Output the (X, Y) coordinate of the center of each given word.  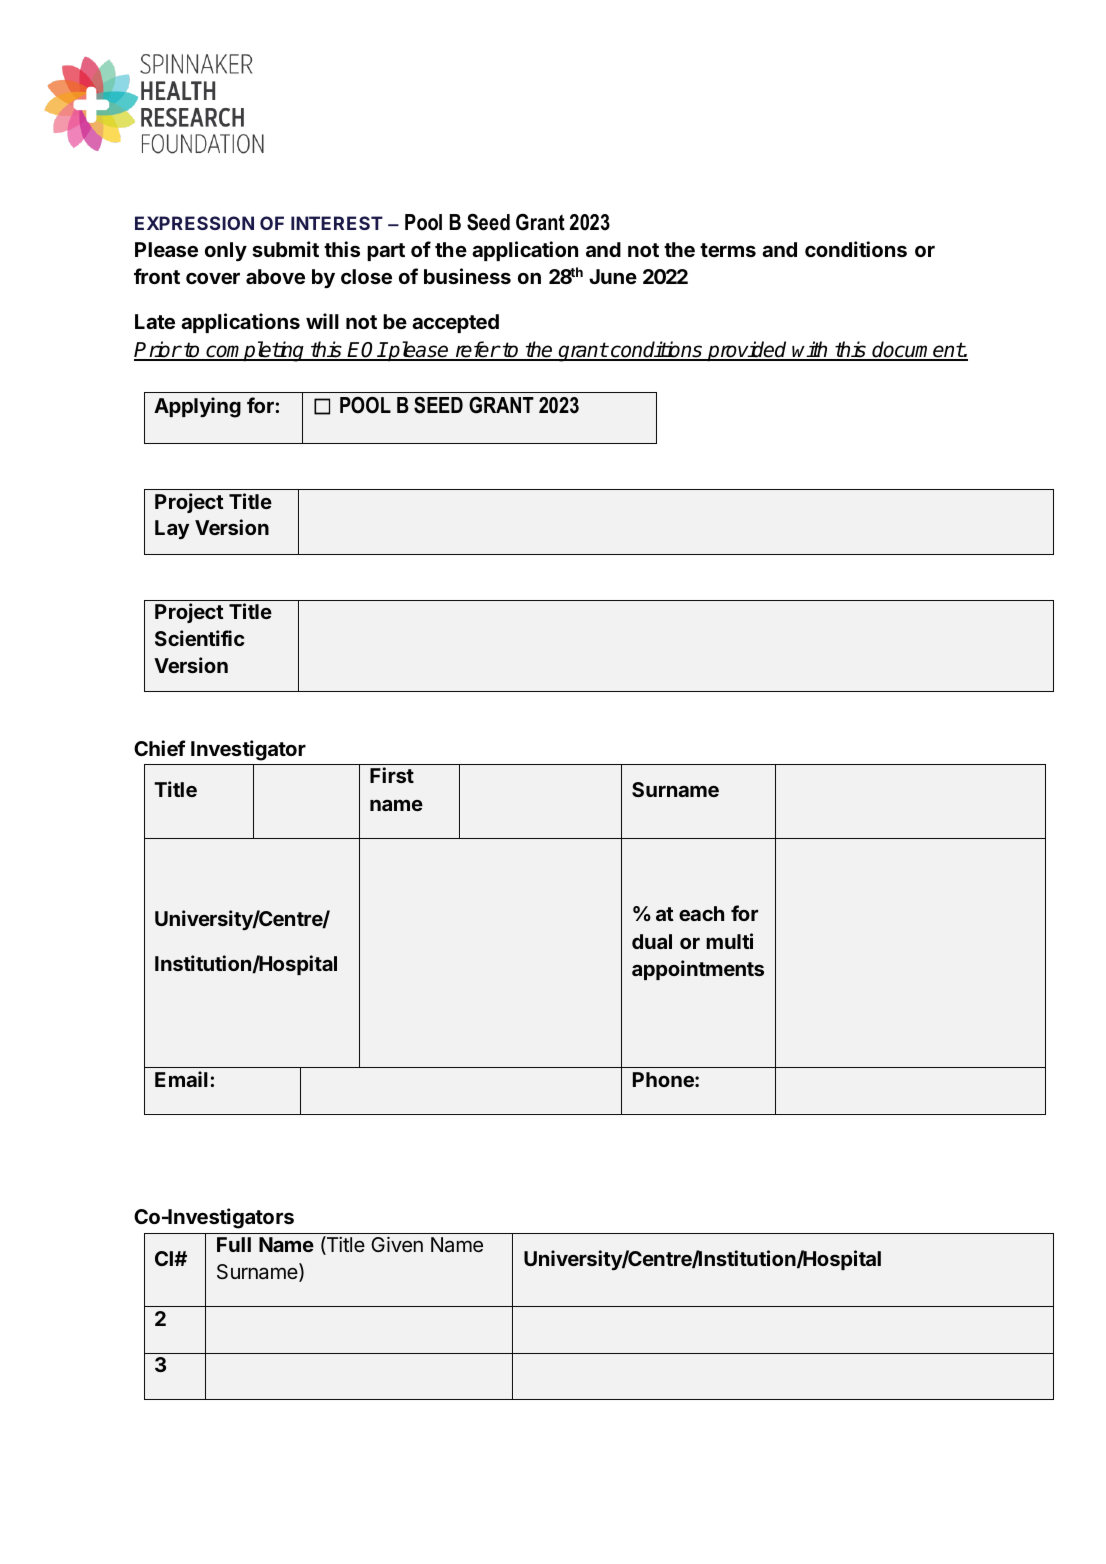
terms (728, 250)
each (701, 913)
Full (234, 1244)
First (392, 775)
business (467, 276)
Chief (160, 748)
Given (397, 1244)
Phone (664, 1079)
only (226, 251)
